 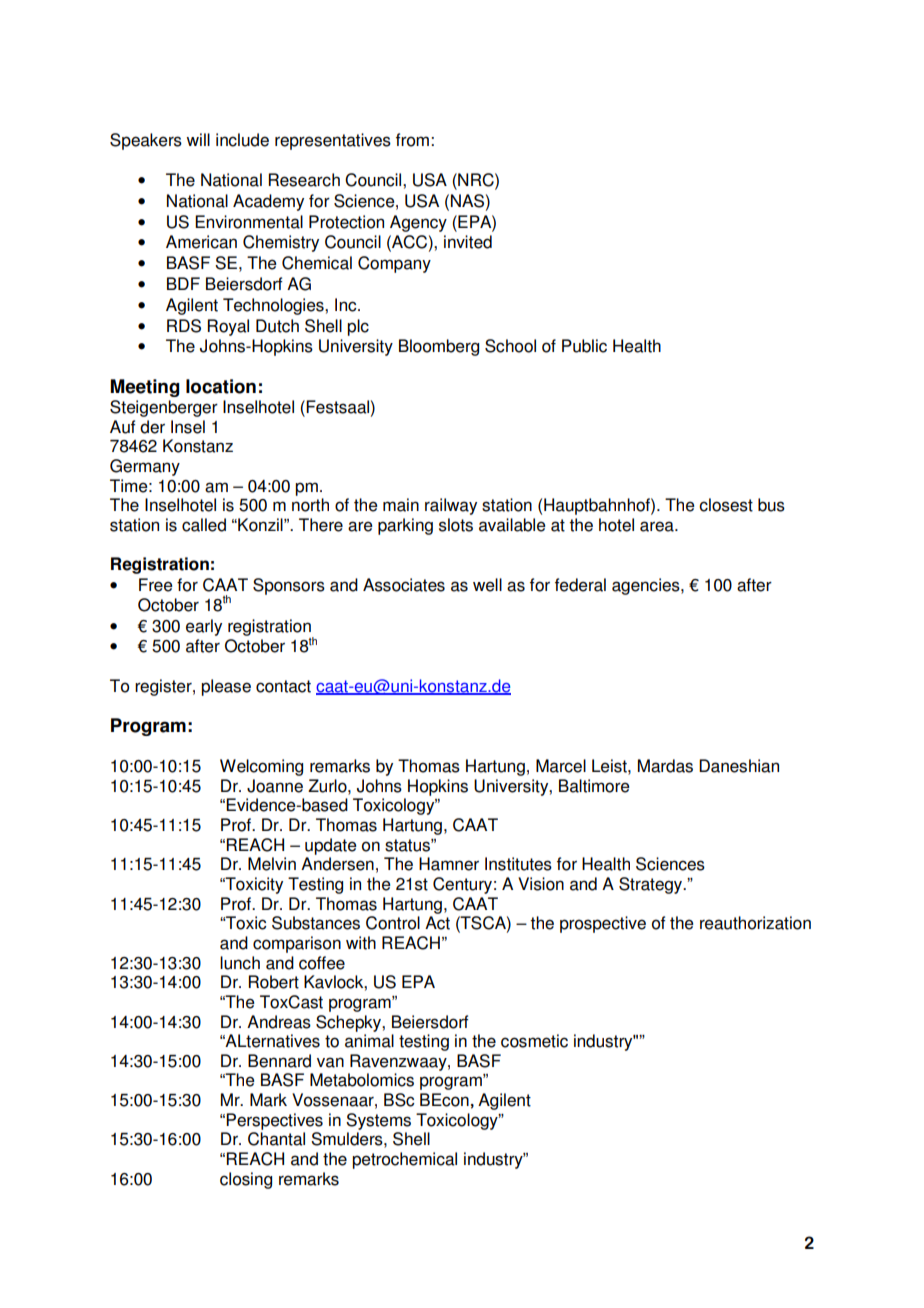 I want to click on Strategy, so click(x=652, y=885).
